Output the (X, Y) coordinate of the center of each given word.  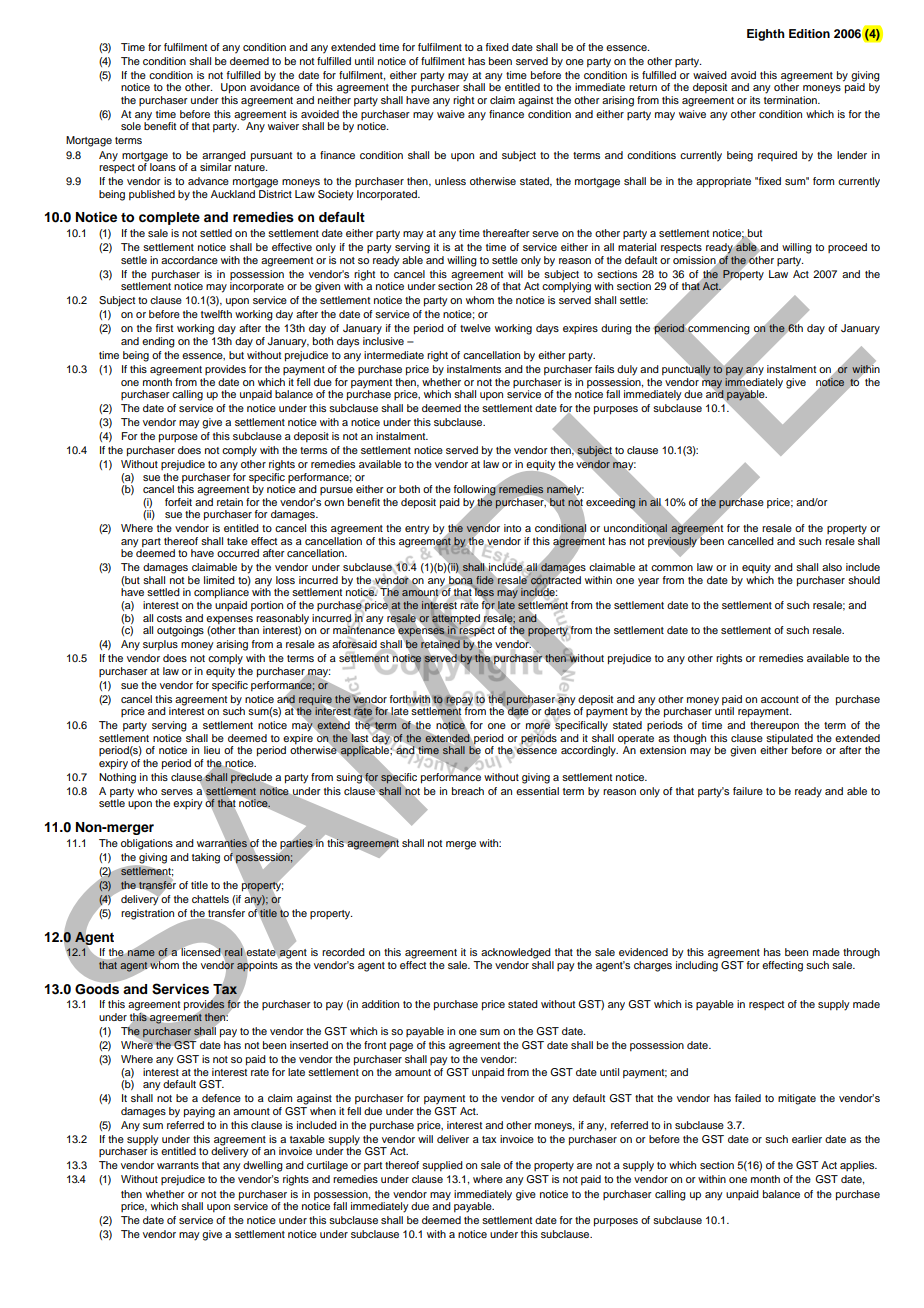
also (832, 567)
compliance (221, 593)
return (643, 87)
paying (199, 1112)
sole (131, 126)
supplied (442, 1166)
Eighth (766, 35)
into (512, 528)
